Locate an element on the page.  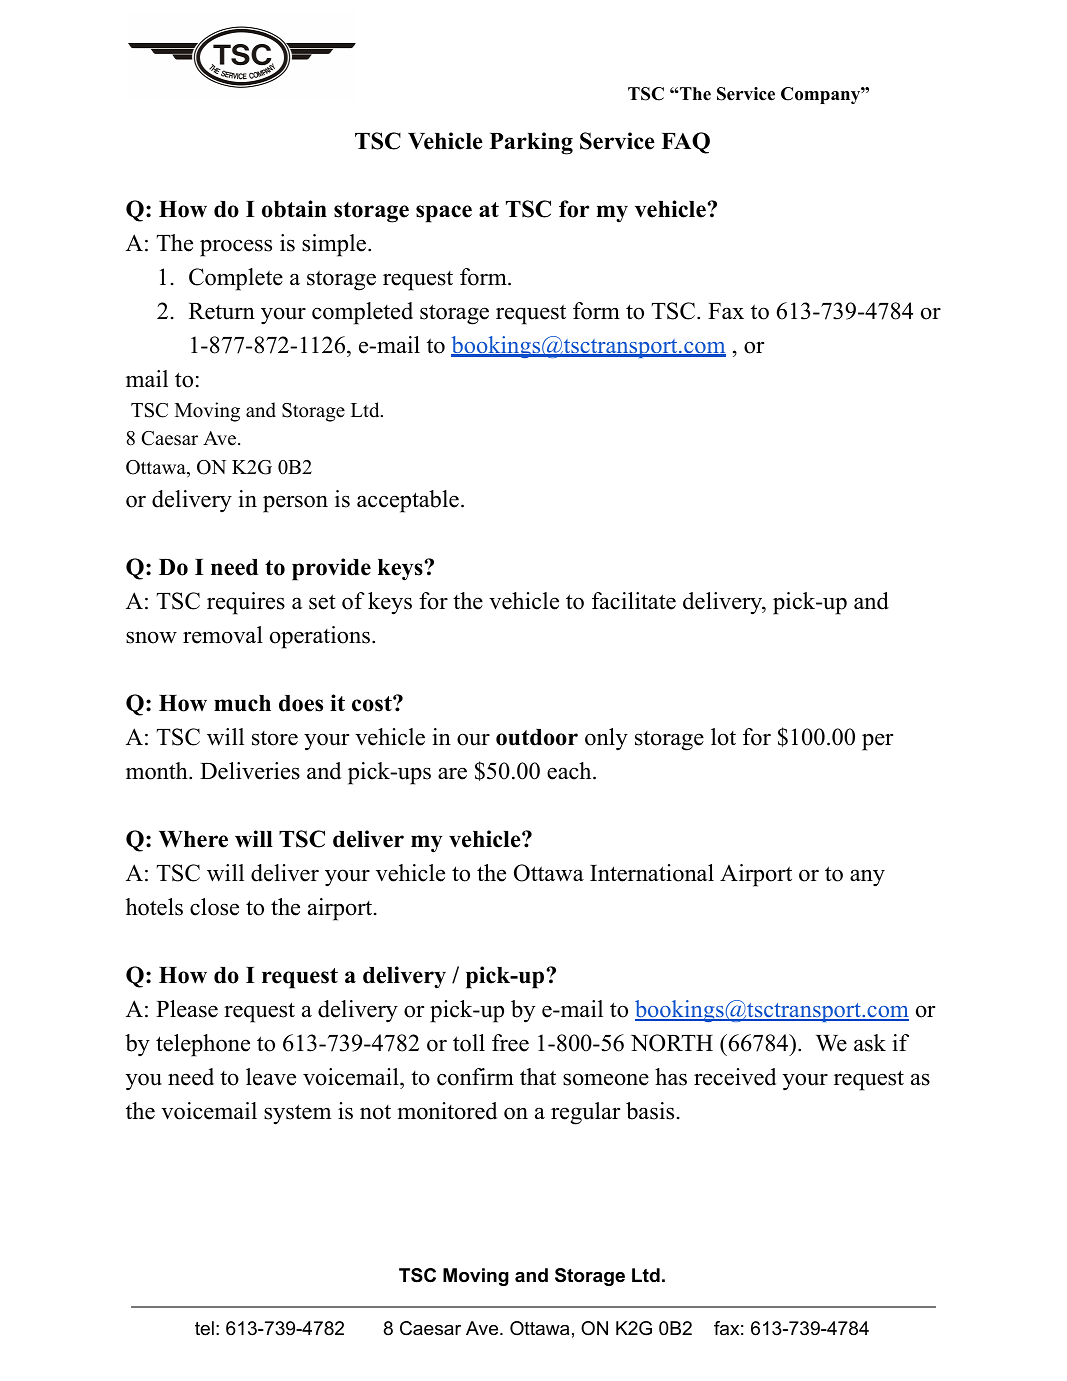
leave is located at coordinates (271, 1077).
